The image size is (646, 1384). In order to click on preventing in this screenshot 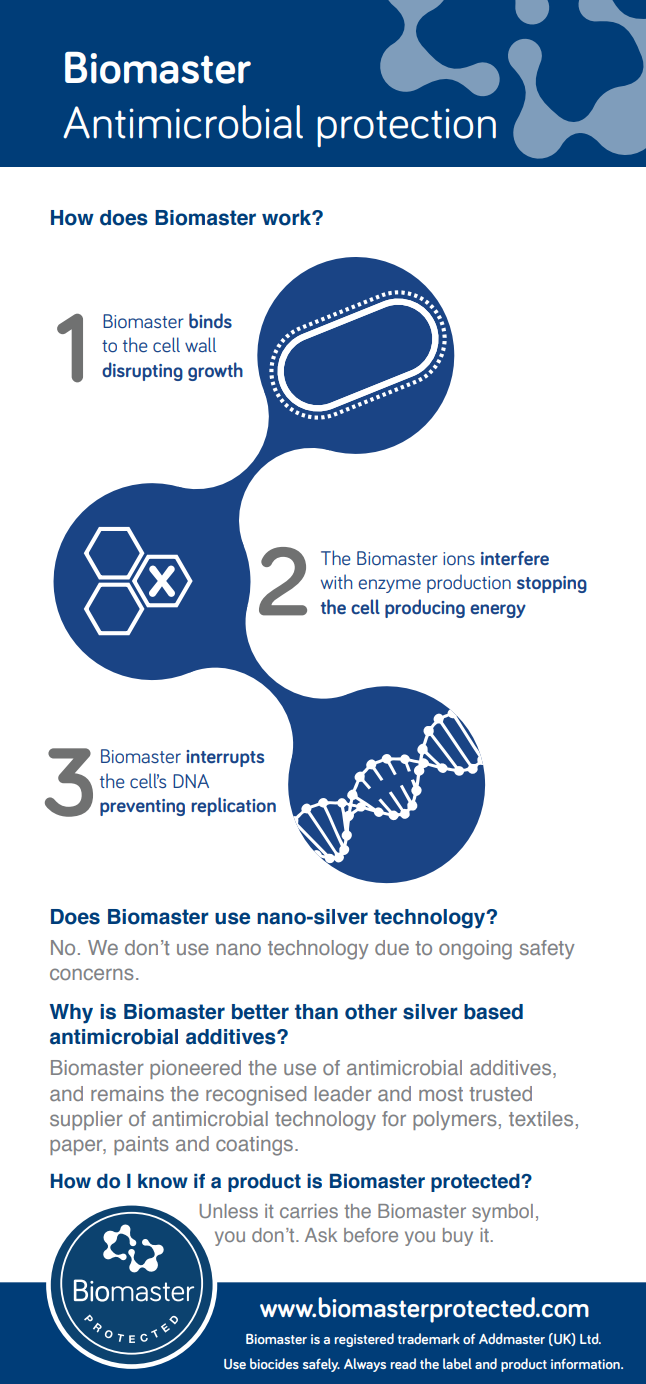, I will do `click(142, 807)`.
